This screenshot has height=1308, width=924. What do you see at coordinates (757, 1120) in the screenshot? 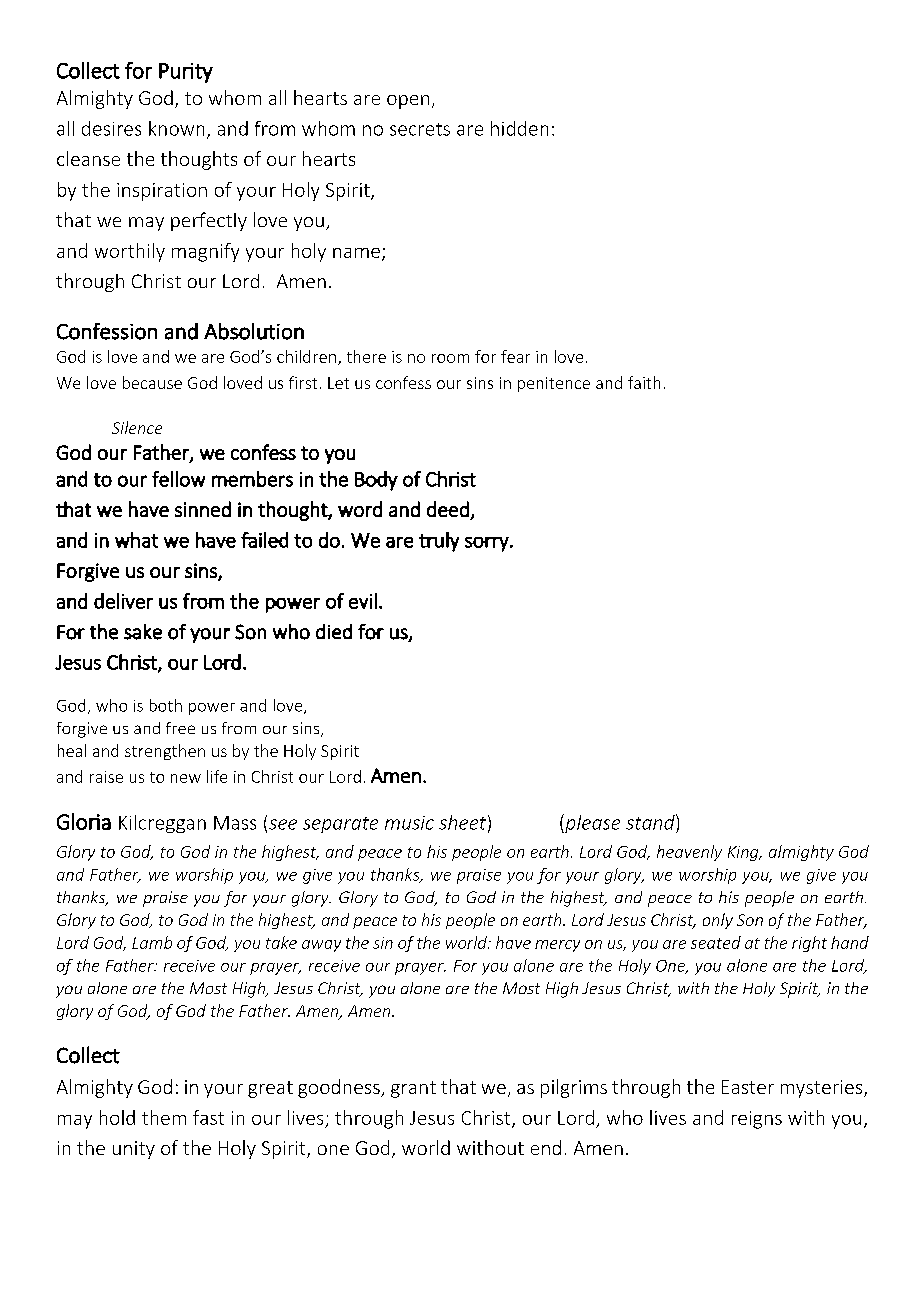
I see `reigns` at bounding box center [757, 1120].
